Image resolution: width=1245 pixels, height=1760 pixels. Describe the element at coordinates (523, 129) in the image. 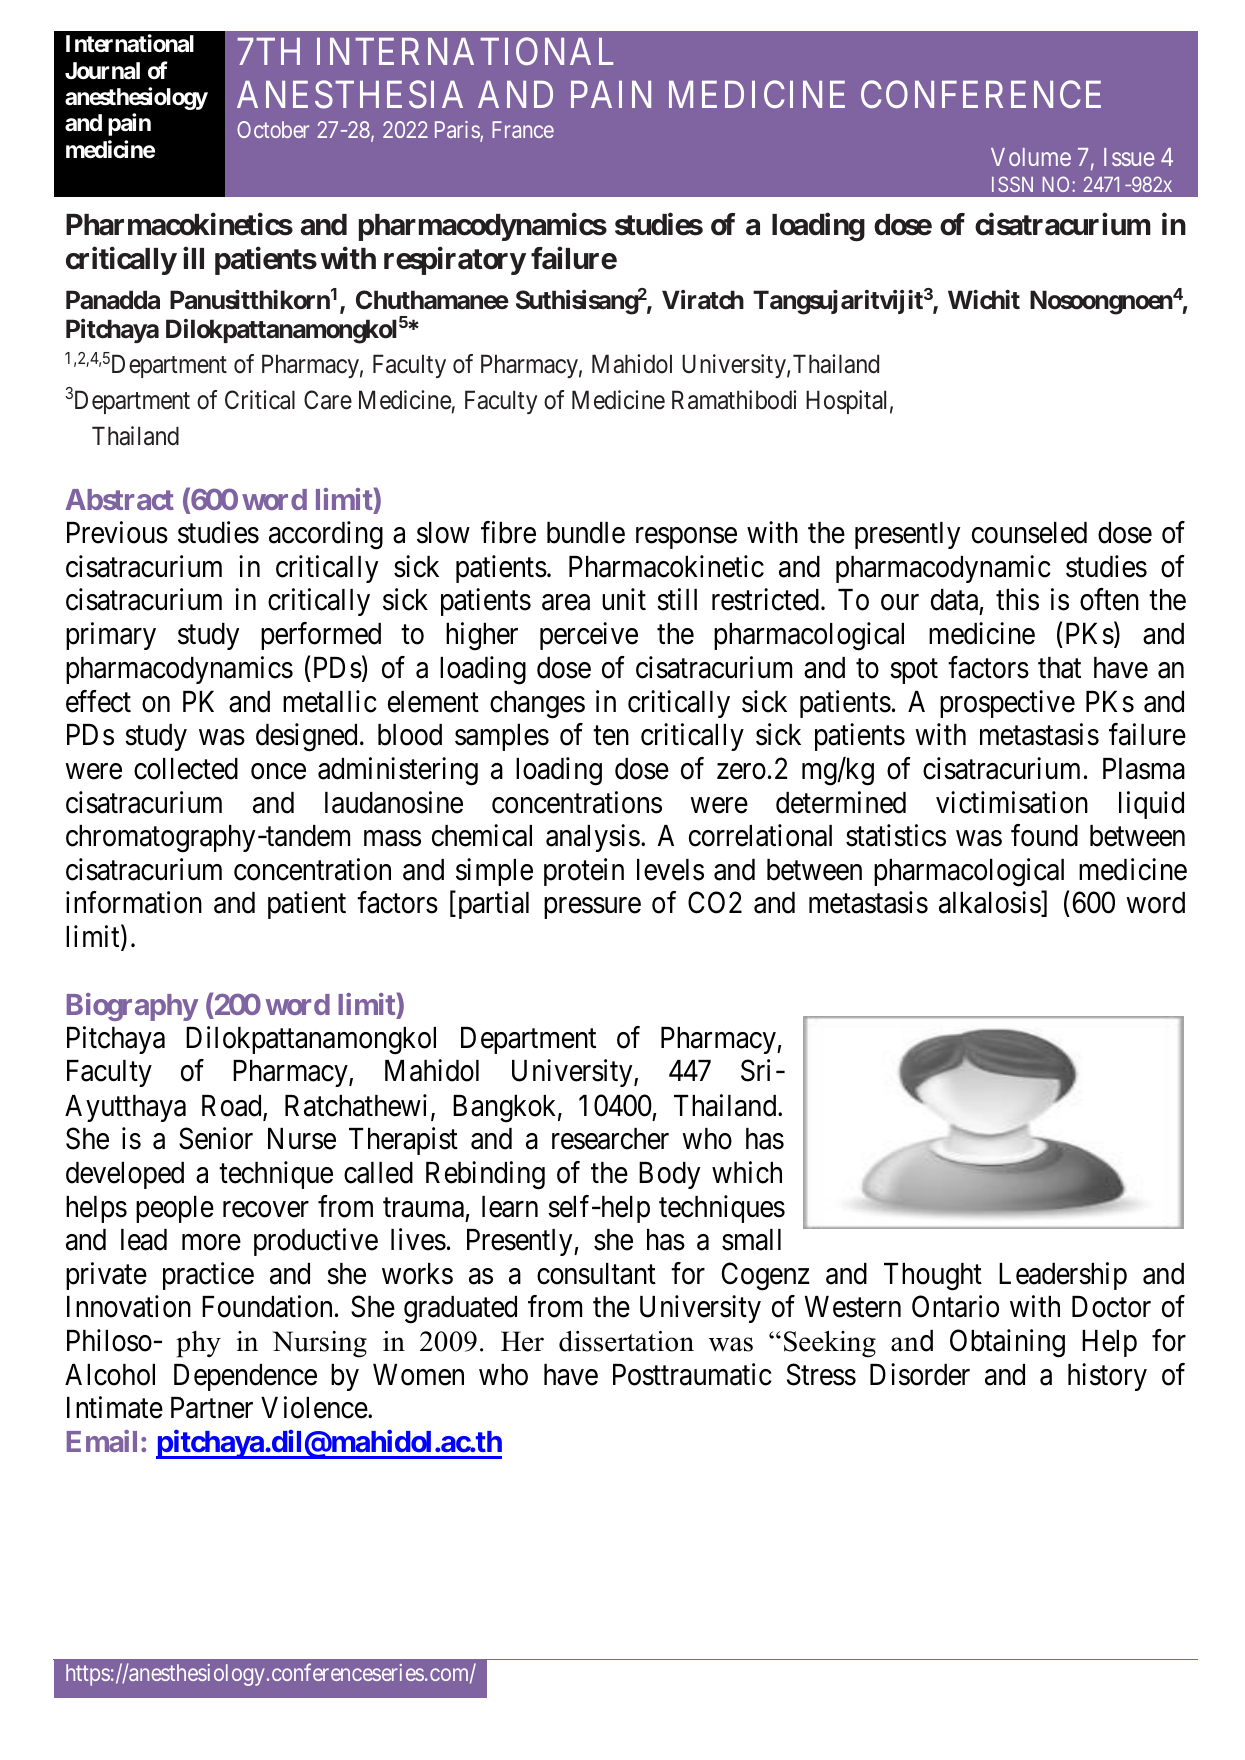

I see `France` at that location.
